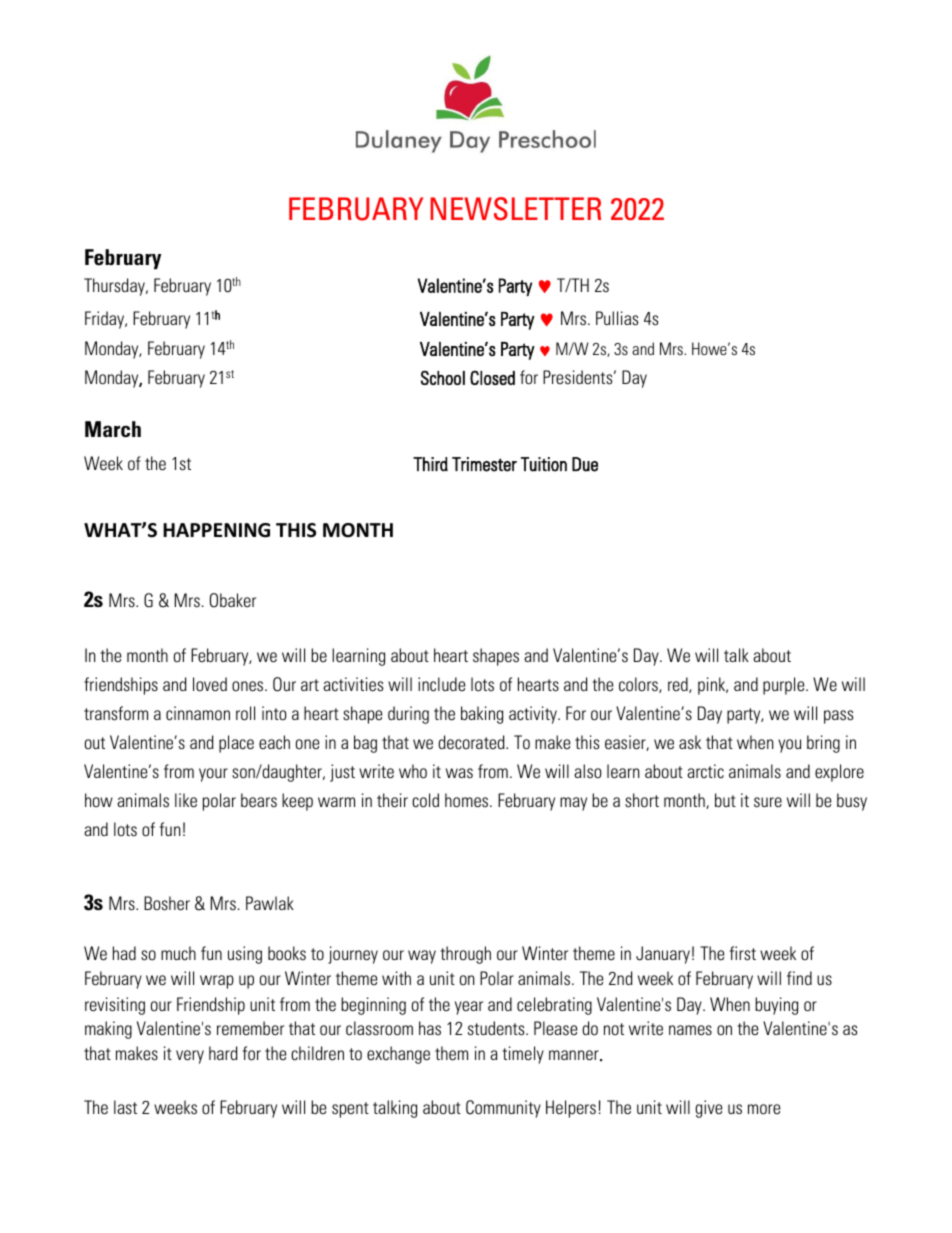 The width and height of the screenshot is (952, 1233). I want to click on very, so click(190, 1057).
